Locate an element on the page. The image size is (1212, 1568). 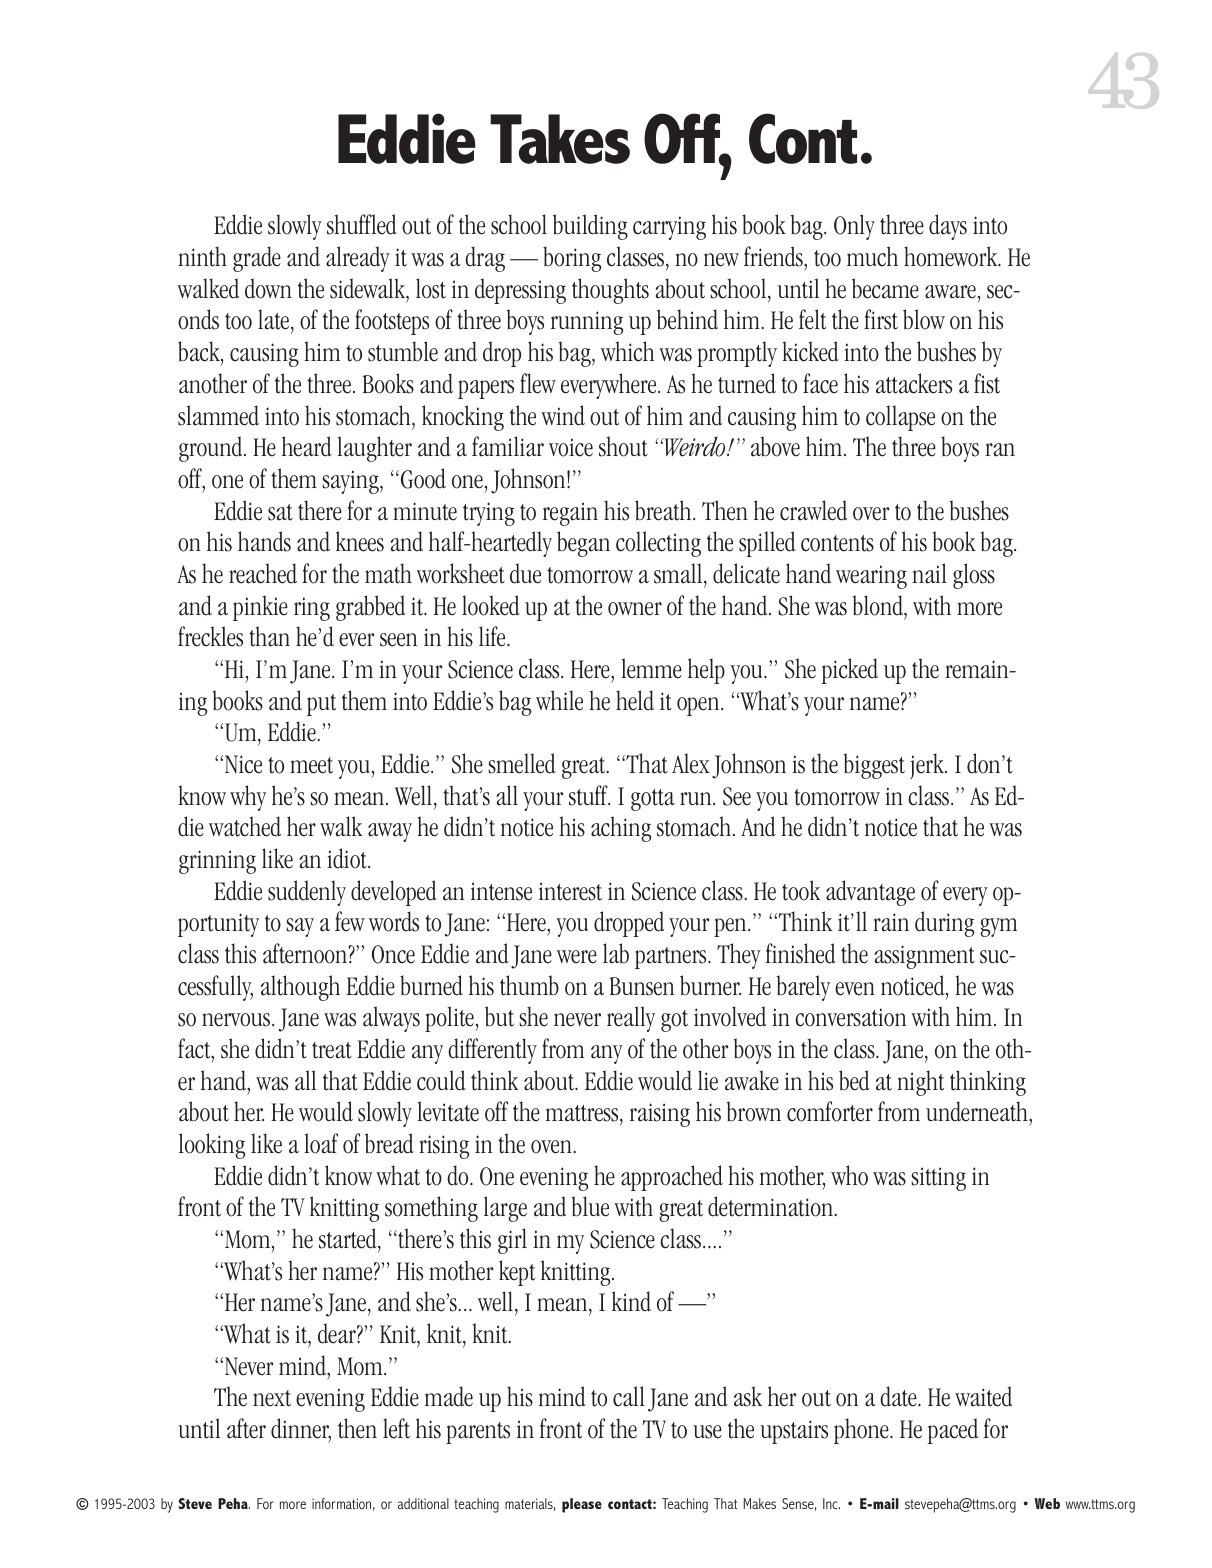
days is located at coordinates (948, 227).
